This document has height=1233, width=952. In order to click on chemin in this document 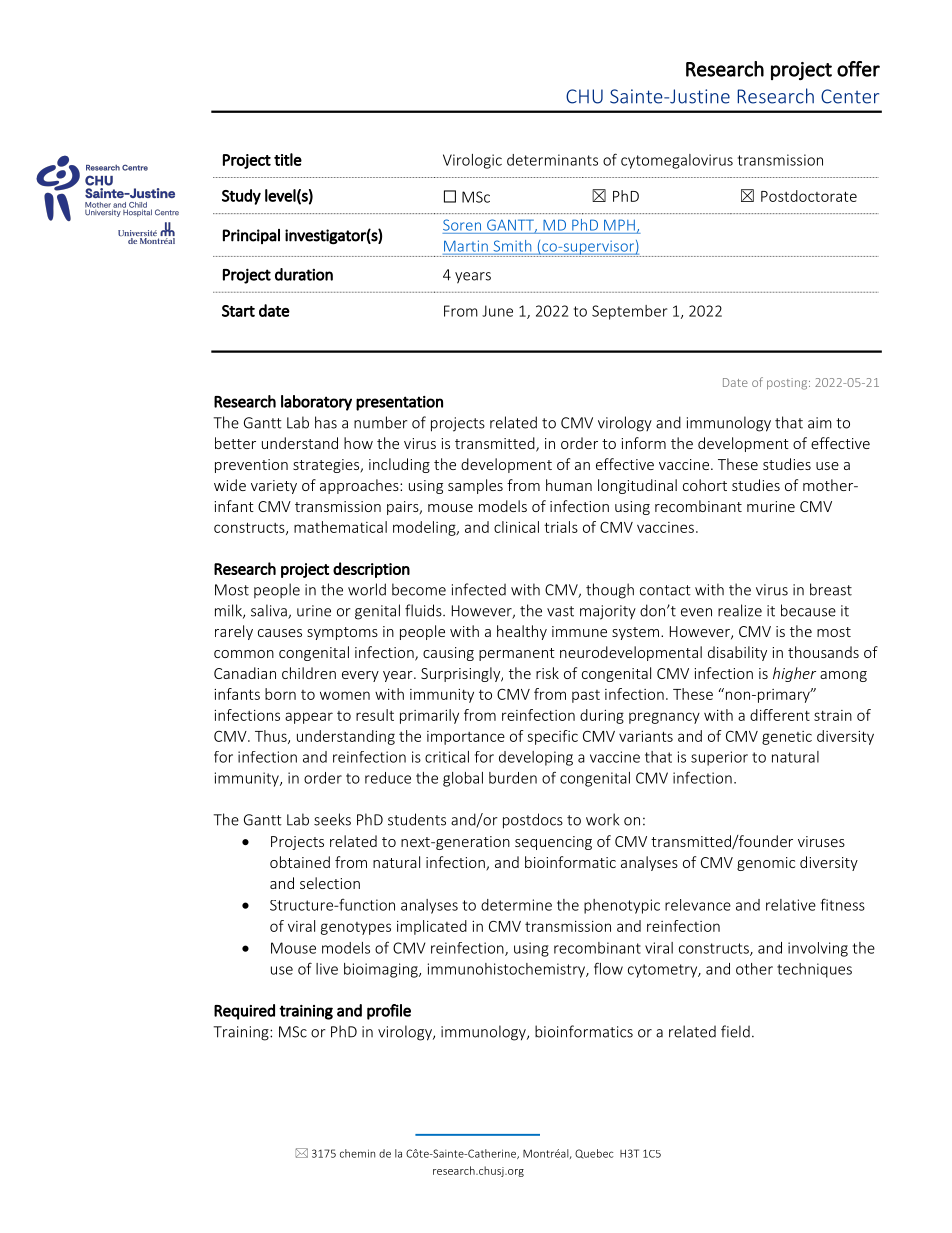, I will do `click(357, 1153)`.
